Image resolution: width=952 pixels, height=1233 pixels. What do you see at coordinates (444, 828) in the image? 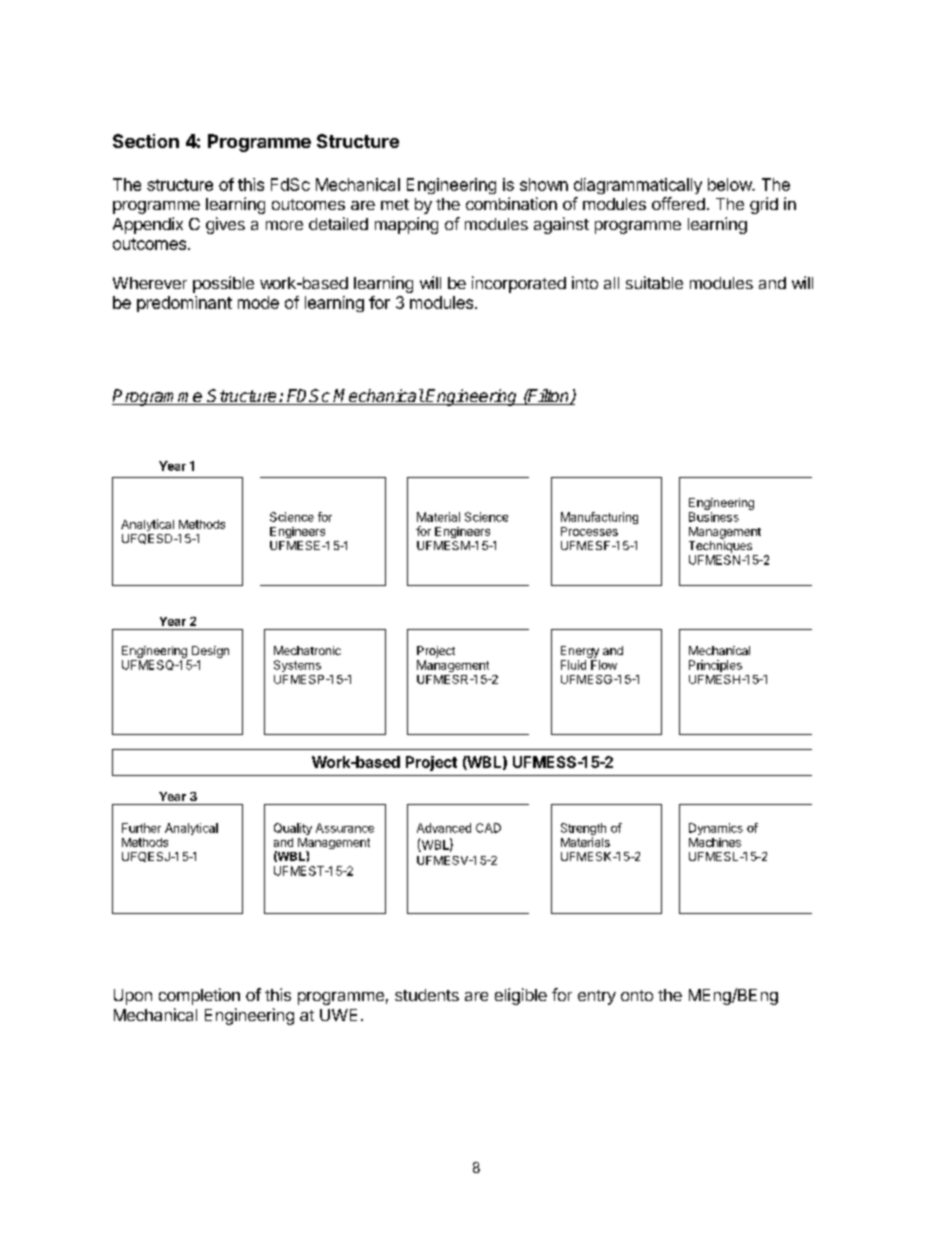
I see `Advanced` at bounding box center [444, 828].
